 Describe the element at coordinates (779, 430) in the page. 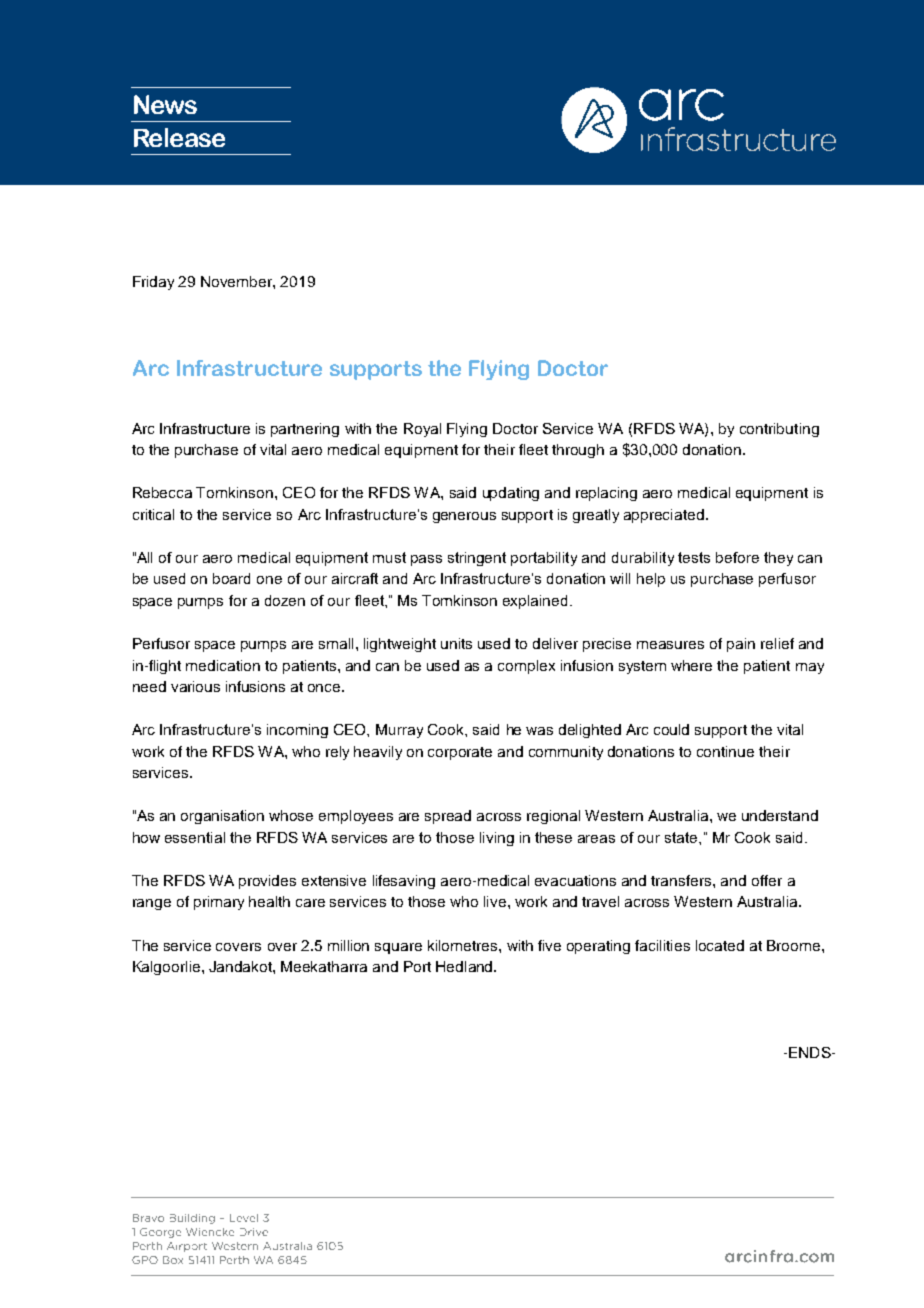

I see `contributing` at that location.
